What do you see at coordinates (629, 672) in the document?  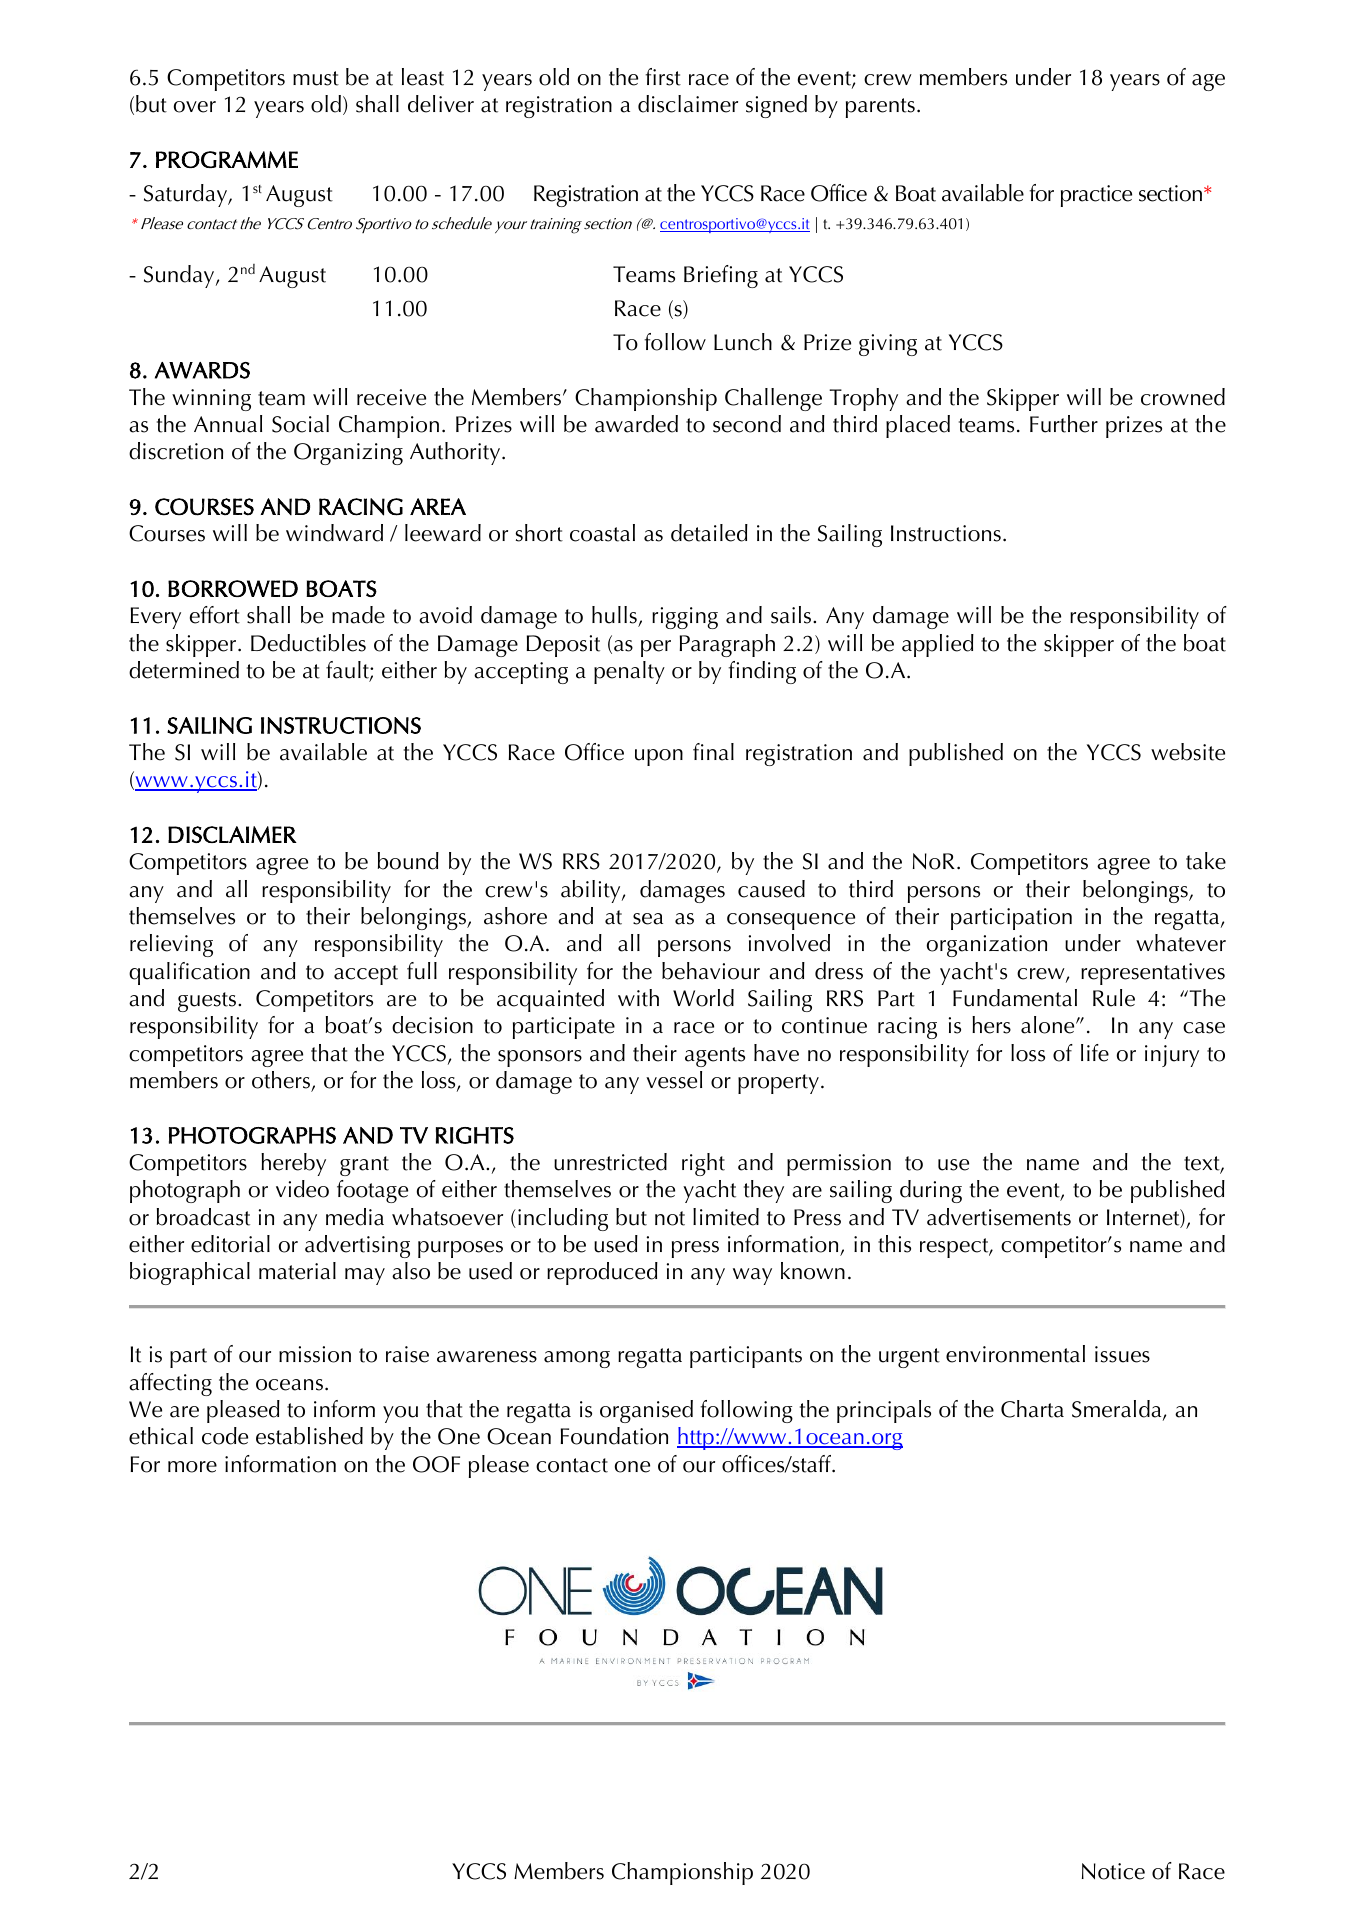 I see `penalty` at bounding box center [629, 672].
